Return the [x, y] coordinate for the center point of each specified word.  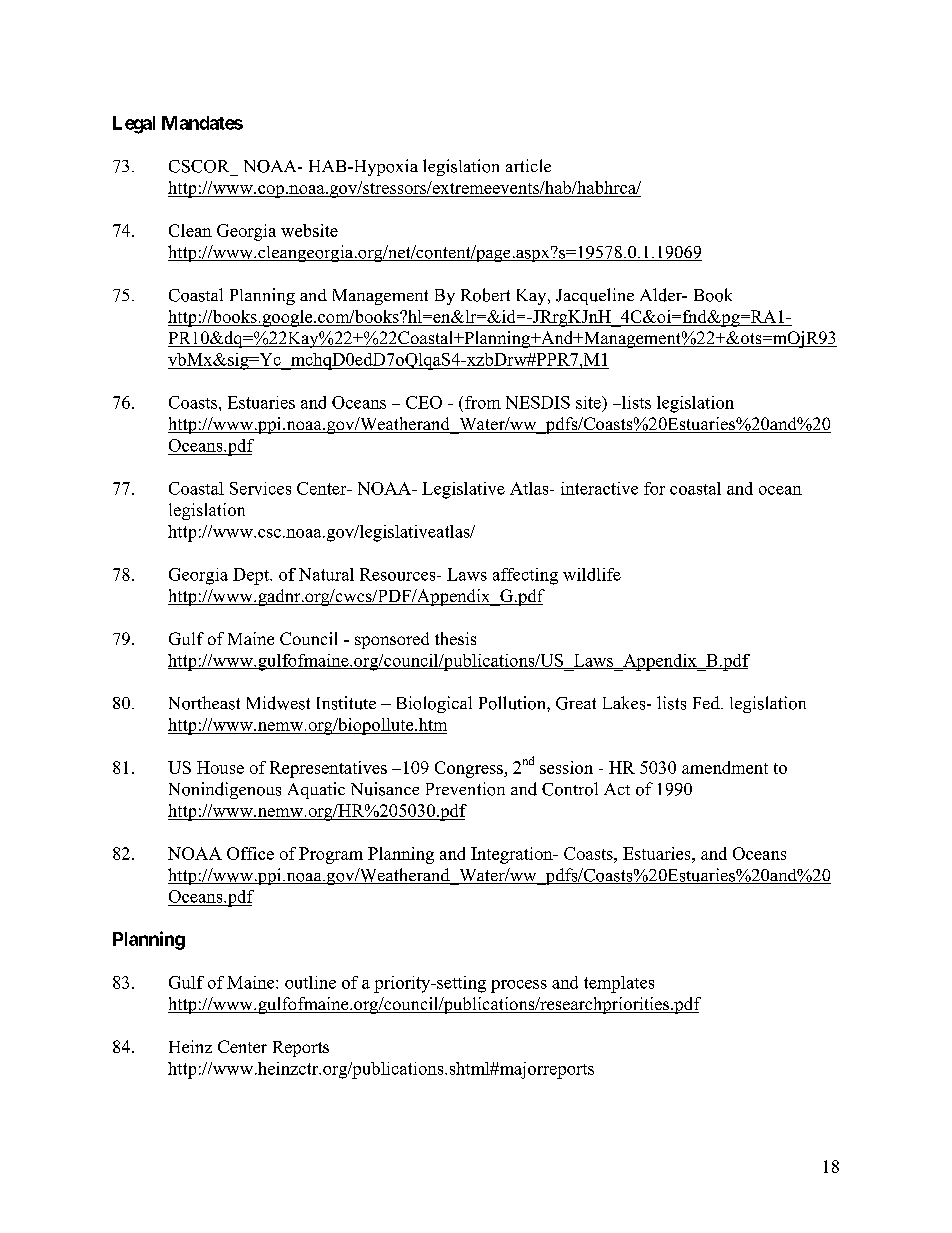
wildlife [592, 574]
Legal [134, 125]
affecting [525, 576]
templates [619, 984]
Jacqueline [595, 296]
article [528, 165]
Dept [252, 576]
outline [310, 982]
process [519, 986]
